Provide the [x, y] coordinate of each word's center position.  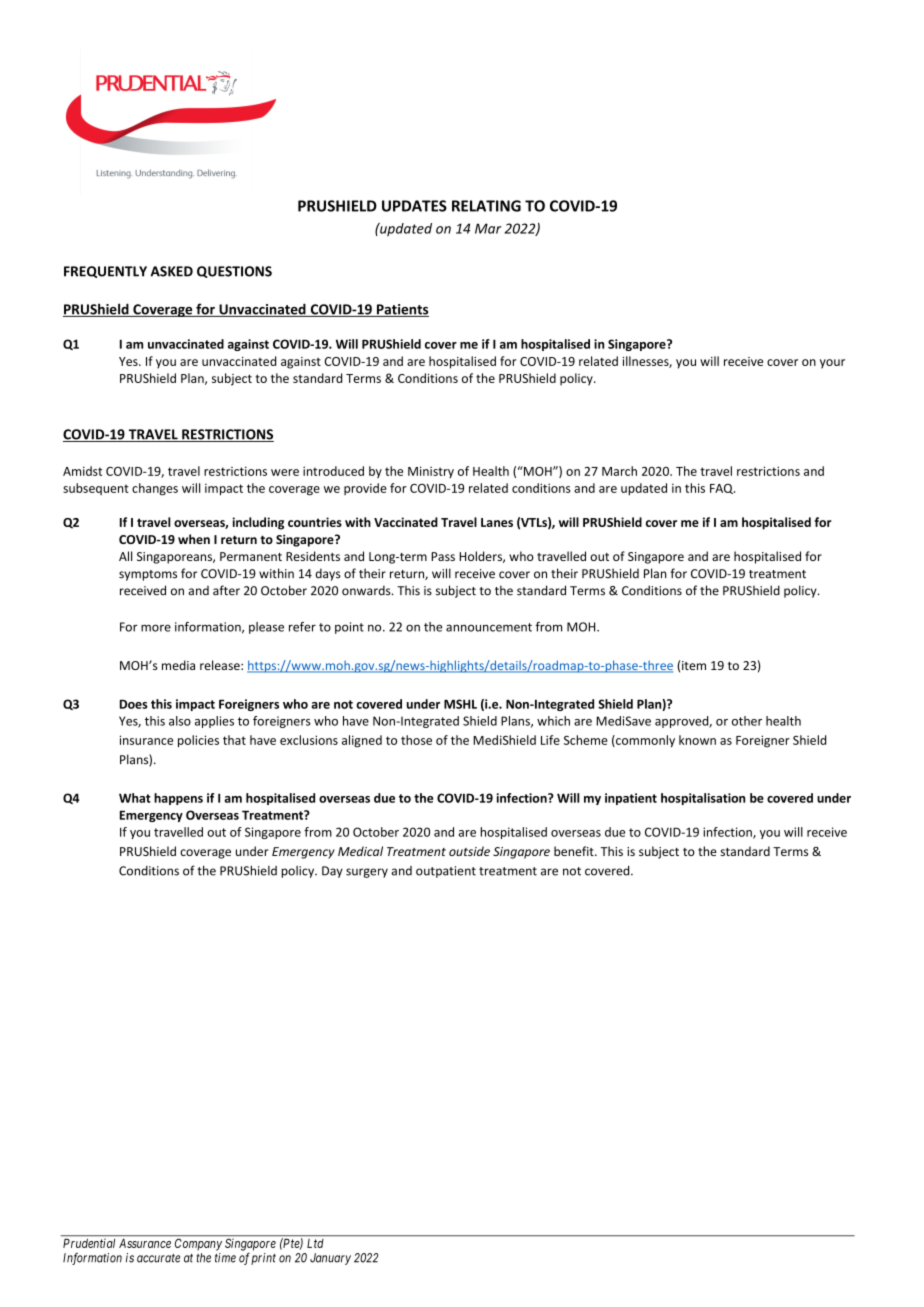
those [416, 740]
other [747, 721]
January [330, 1259]
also [180, 721]
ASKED [172, 271]
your [832, 364]
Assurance [145, 1243]
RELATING [486, 206]
